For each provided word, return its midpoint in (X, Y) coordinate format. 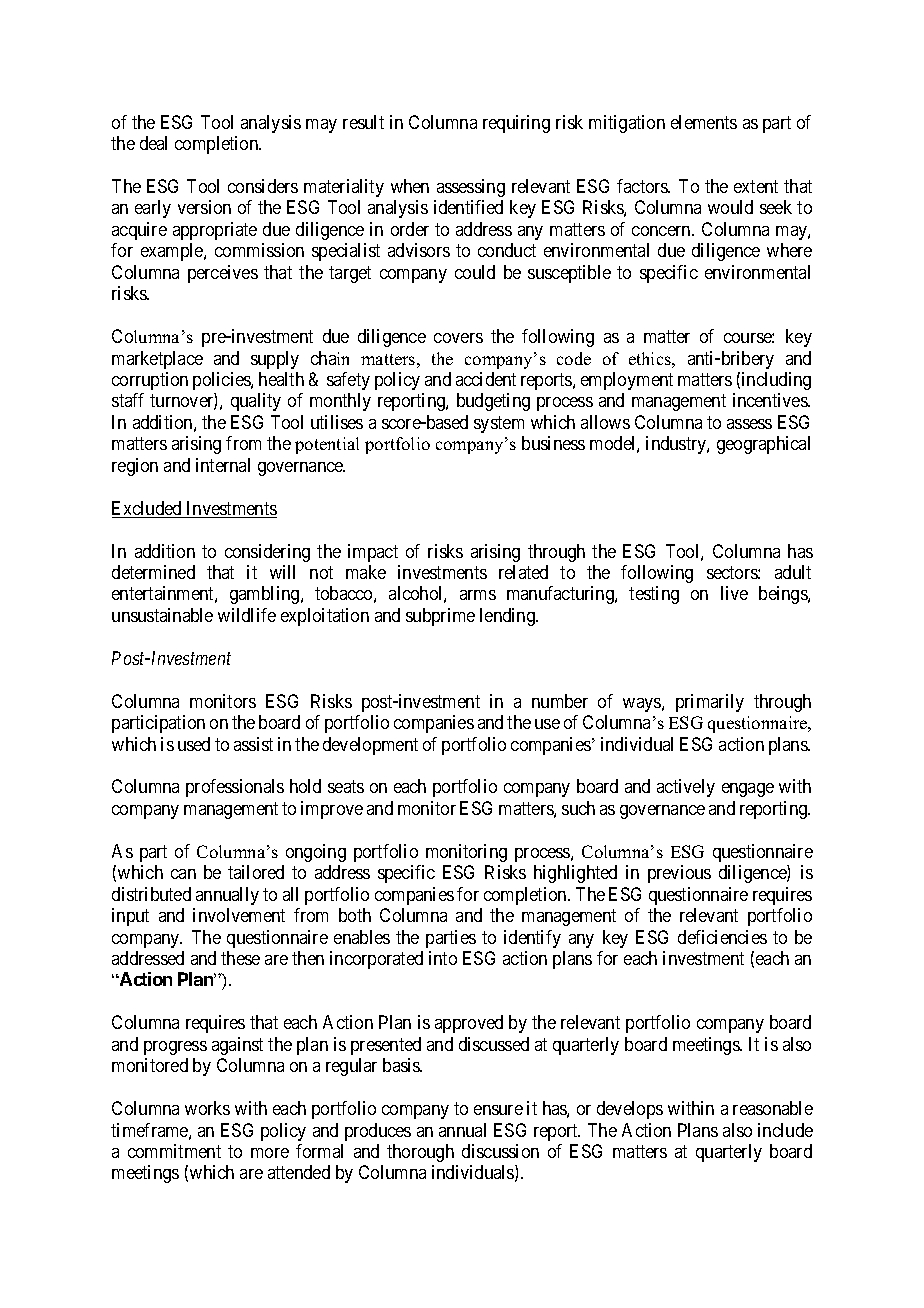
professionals (235, 788)
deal (153, 143)
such (578, 808)
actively (686, 788)
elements (704, 122)
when (410, 186)
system (499, 424)
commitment (174, 1151)
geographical (763, 445)
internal (223, 465)
